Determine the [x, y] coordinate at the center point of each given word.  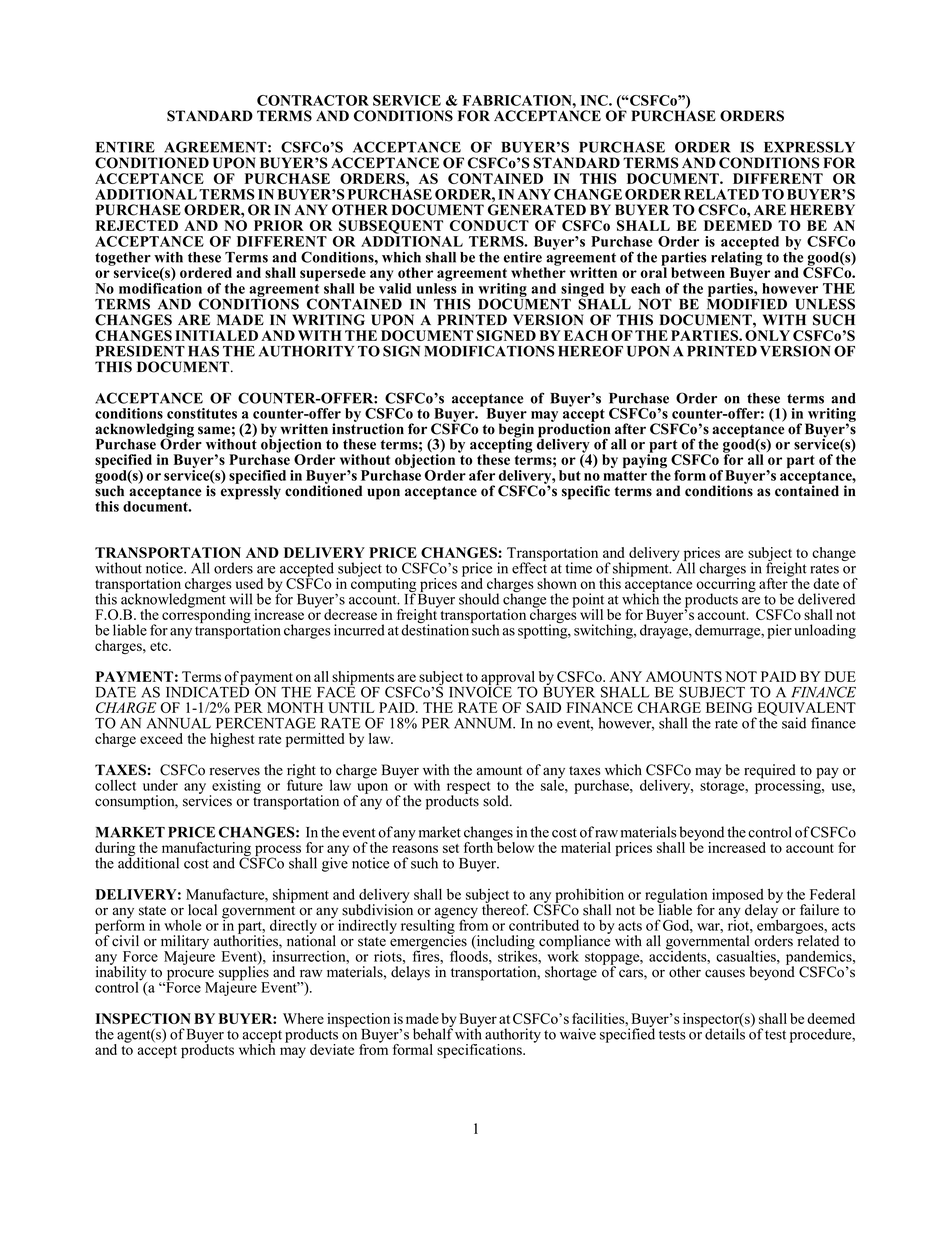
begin [516, 430]
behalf [433, 1033]
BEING [729, 707]
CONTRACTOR [313, 100]
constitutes [202, 413]
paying [645, 461]
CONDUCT [489, 225]
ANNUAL [179, 723]
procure [190, 976]
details [724, 1033]
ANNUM [484, 723]
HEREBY [822, 209]
